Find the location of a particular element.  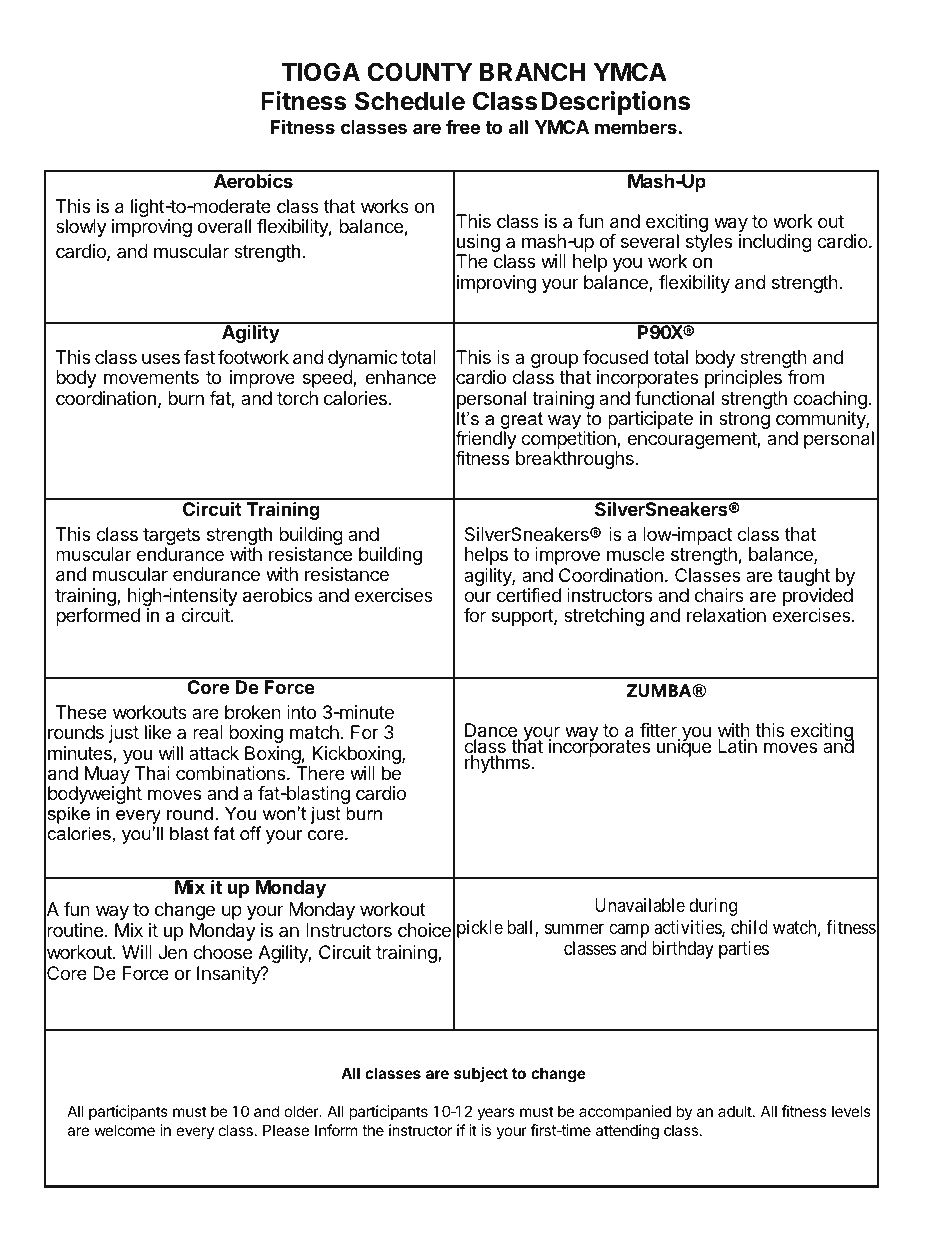

Thai is located at coordinates (152, 773).
